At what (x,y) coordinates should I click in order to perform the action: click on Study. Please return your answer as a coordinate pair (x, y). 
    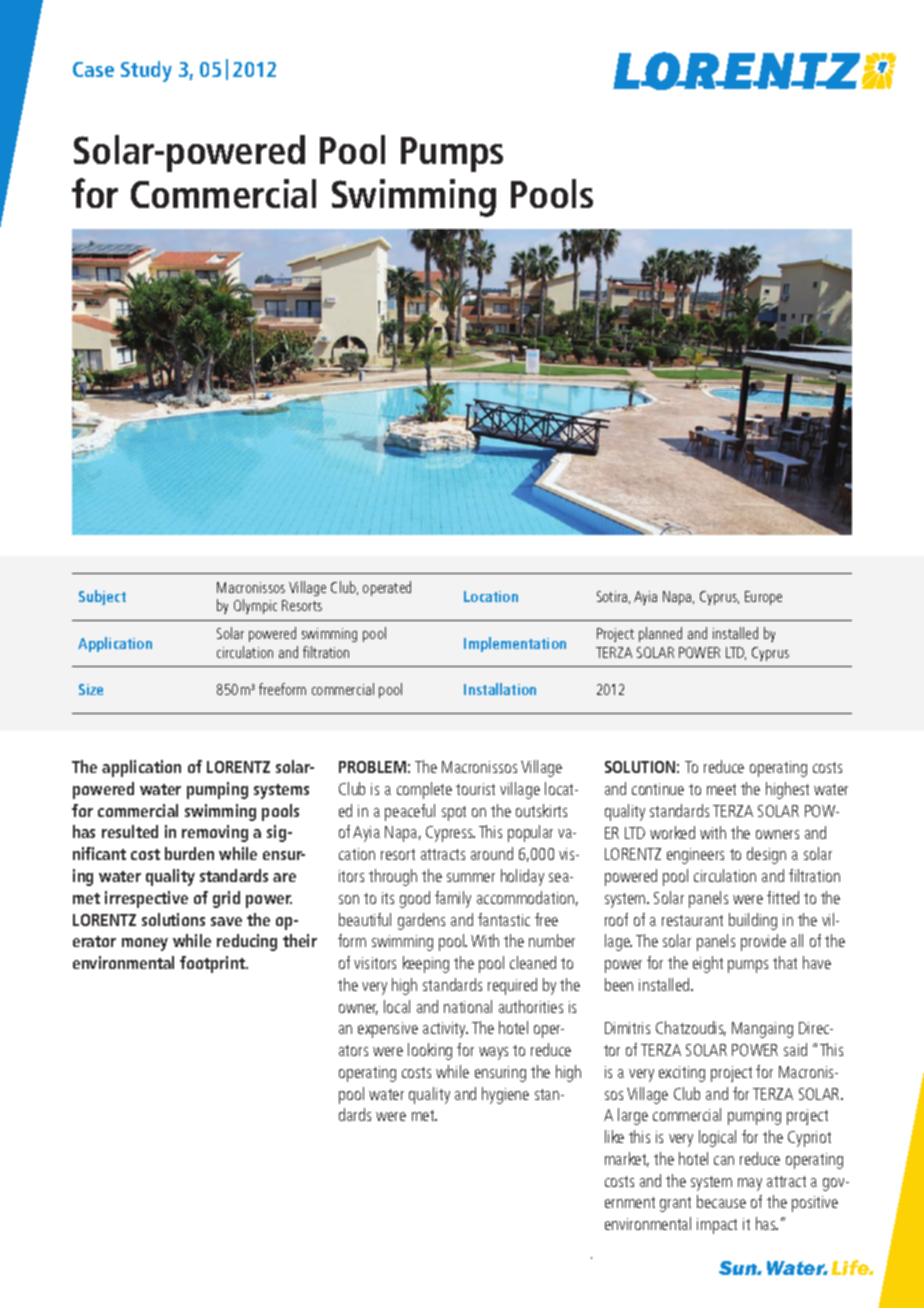
    Looking at the image, I should click on (146, 71).
